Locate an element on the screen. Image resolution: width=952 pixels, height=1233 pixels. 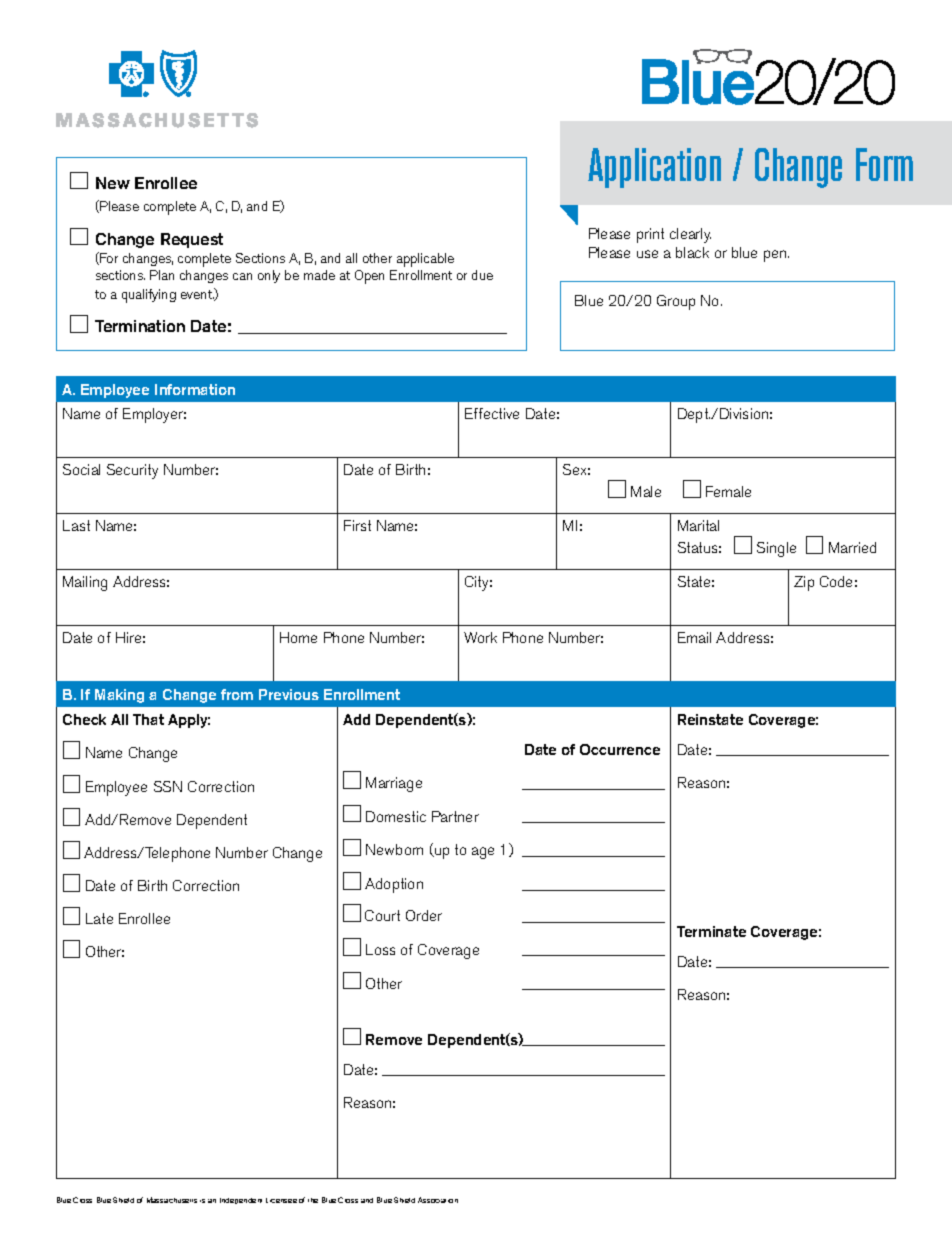
Massachusetts is located at coordinates (172, 1200).
